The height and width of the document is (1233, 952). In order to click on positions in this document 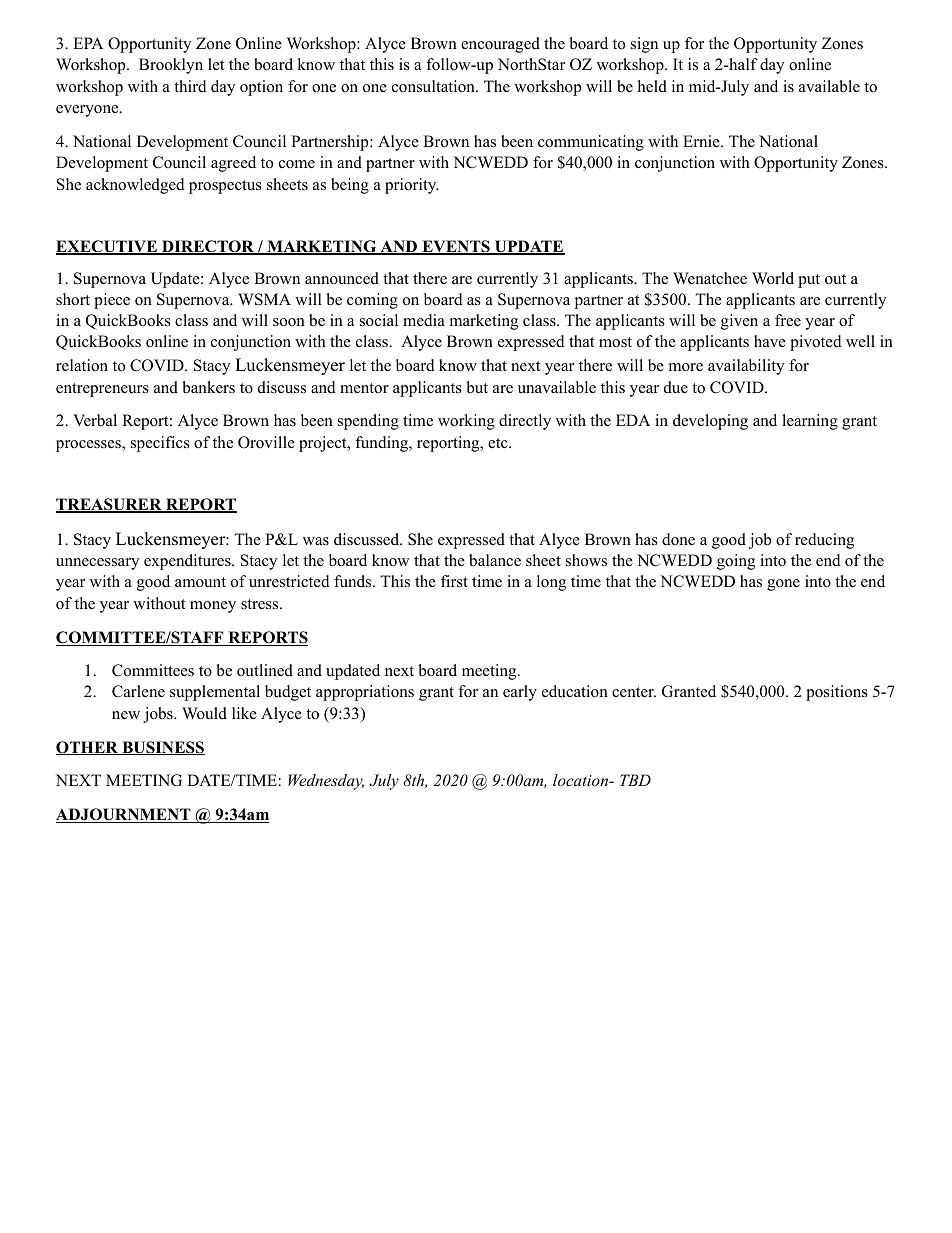, I will do `click(837, 693)`.
